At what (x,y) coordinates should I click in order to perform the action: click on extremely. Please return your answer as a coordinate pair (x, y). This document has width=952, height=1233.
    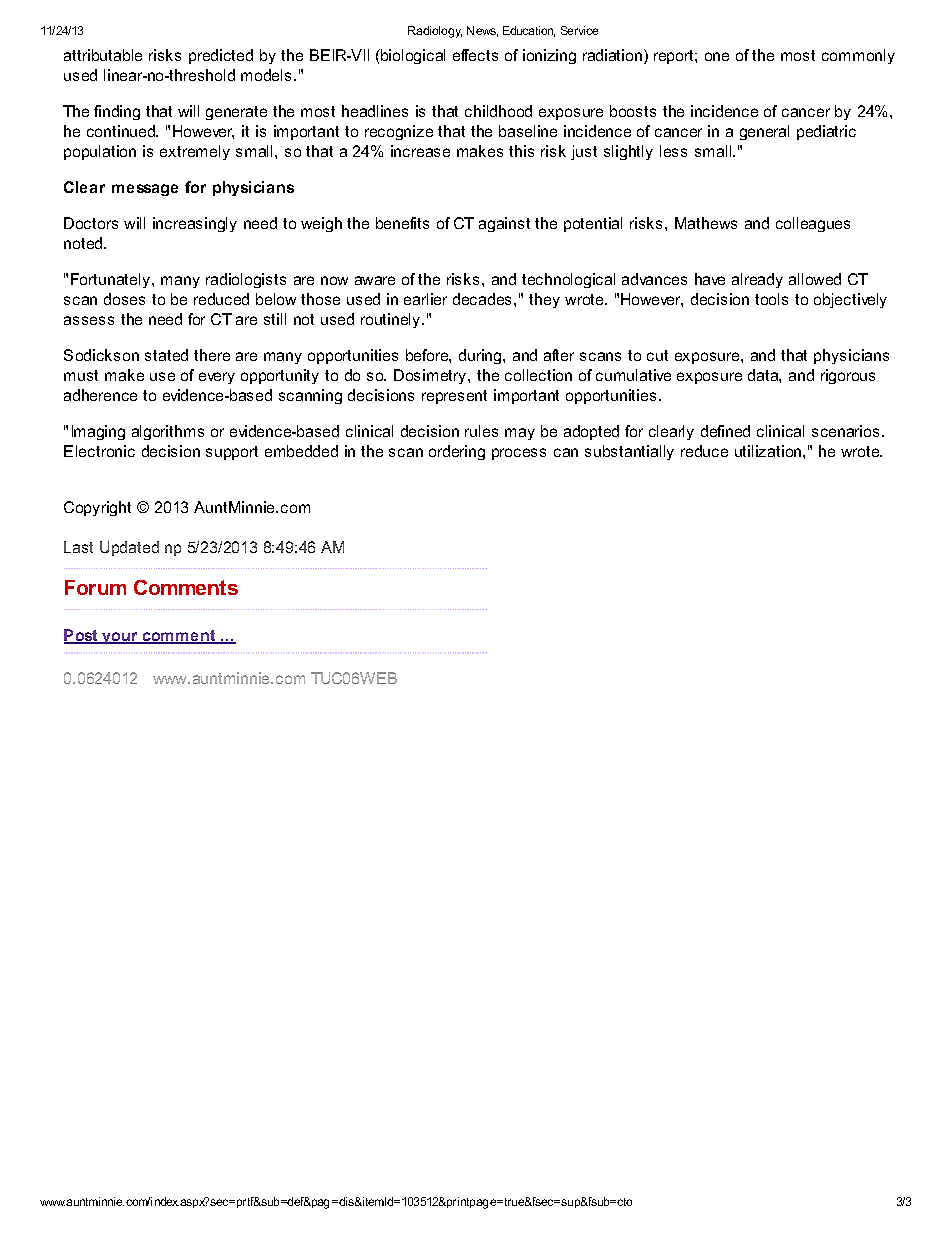
    Looking at the image, I should click on (195, 152).
